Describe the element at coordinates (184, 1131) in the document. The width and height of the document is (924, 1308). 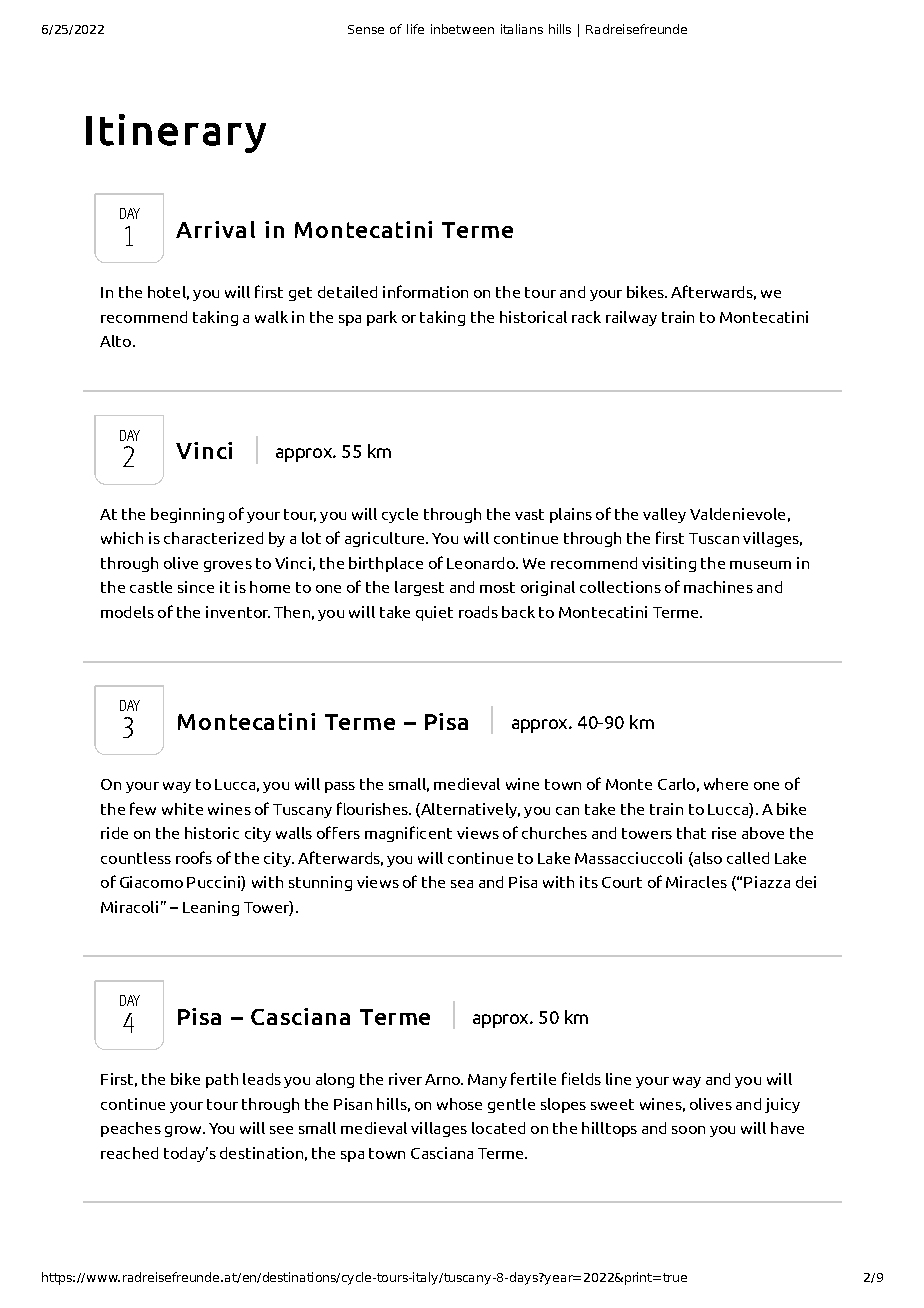
I see `grow` at that location.
